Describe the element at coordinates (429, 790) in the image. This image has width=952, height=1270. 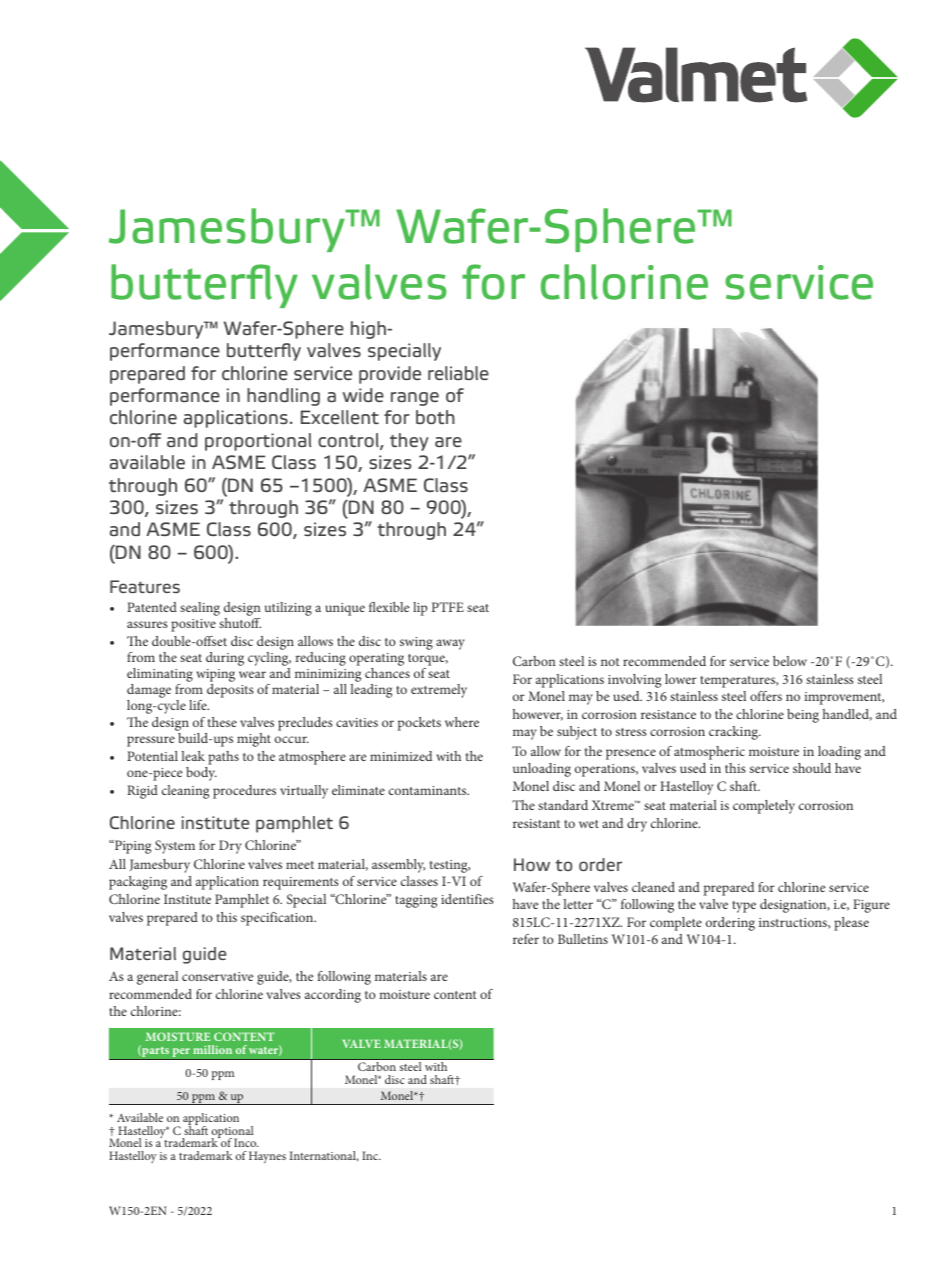
I see `contaminants` at that location.
